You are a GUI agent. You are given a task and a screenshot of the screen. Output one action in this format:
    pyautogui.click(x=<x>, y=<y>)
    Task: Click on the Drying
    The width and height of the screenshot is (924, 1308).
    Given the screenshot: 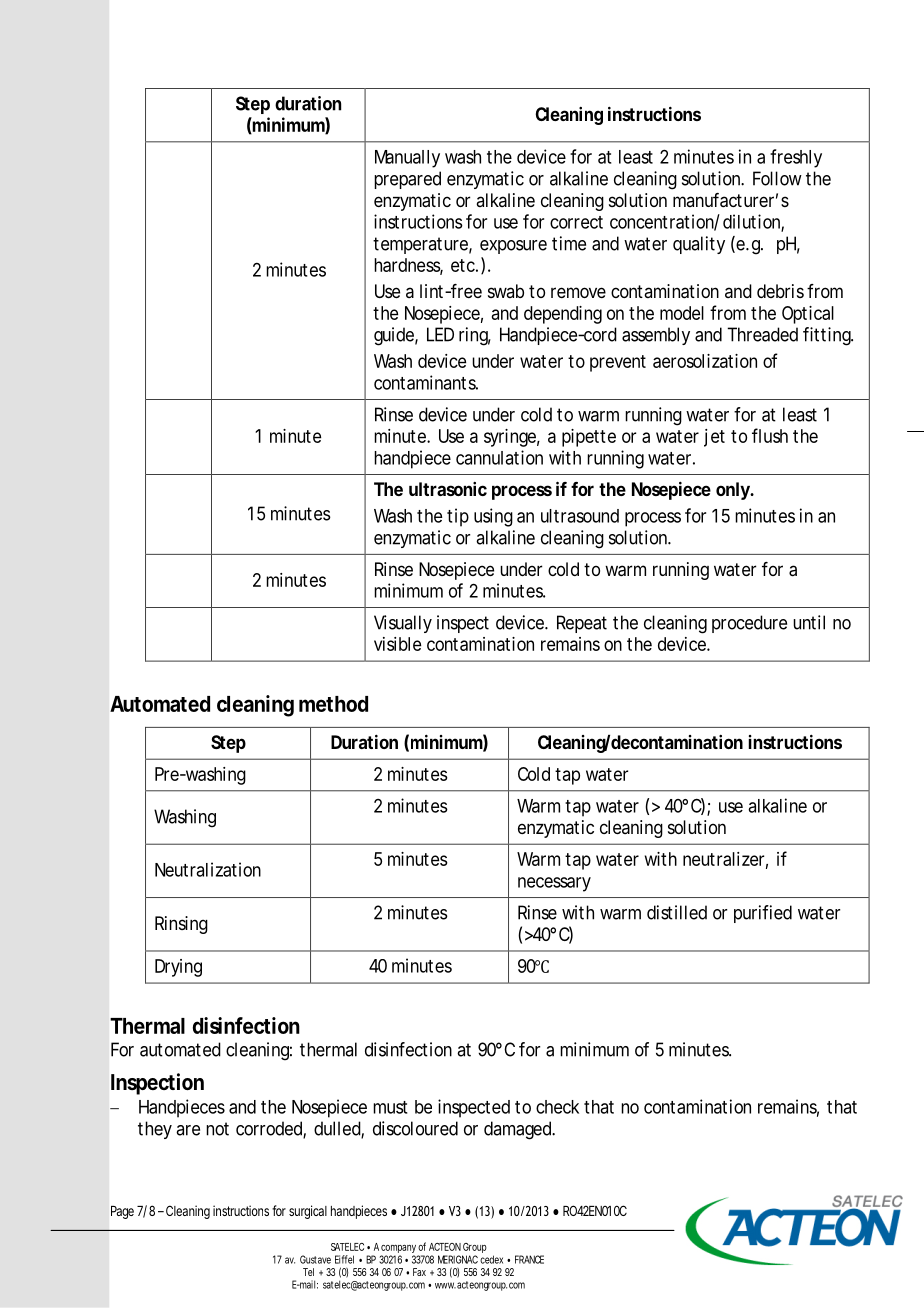 What is the action you would take?
    pyautogui.click(x=178, y=968)
